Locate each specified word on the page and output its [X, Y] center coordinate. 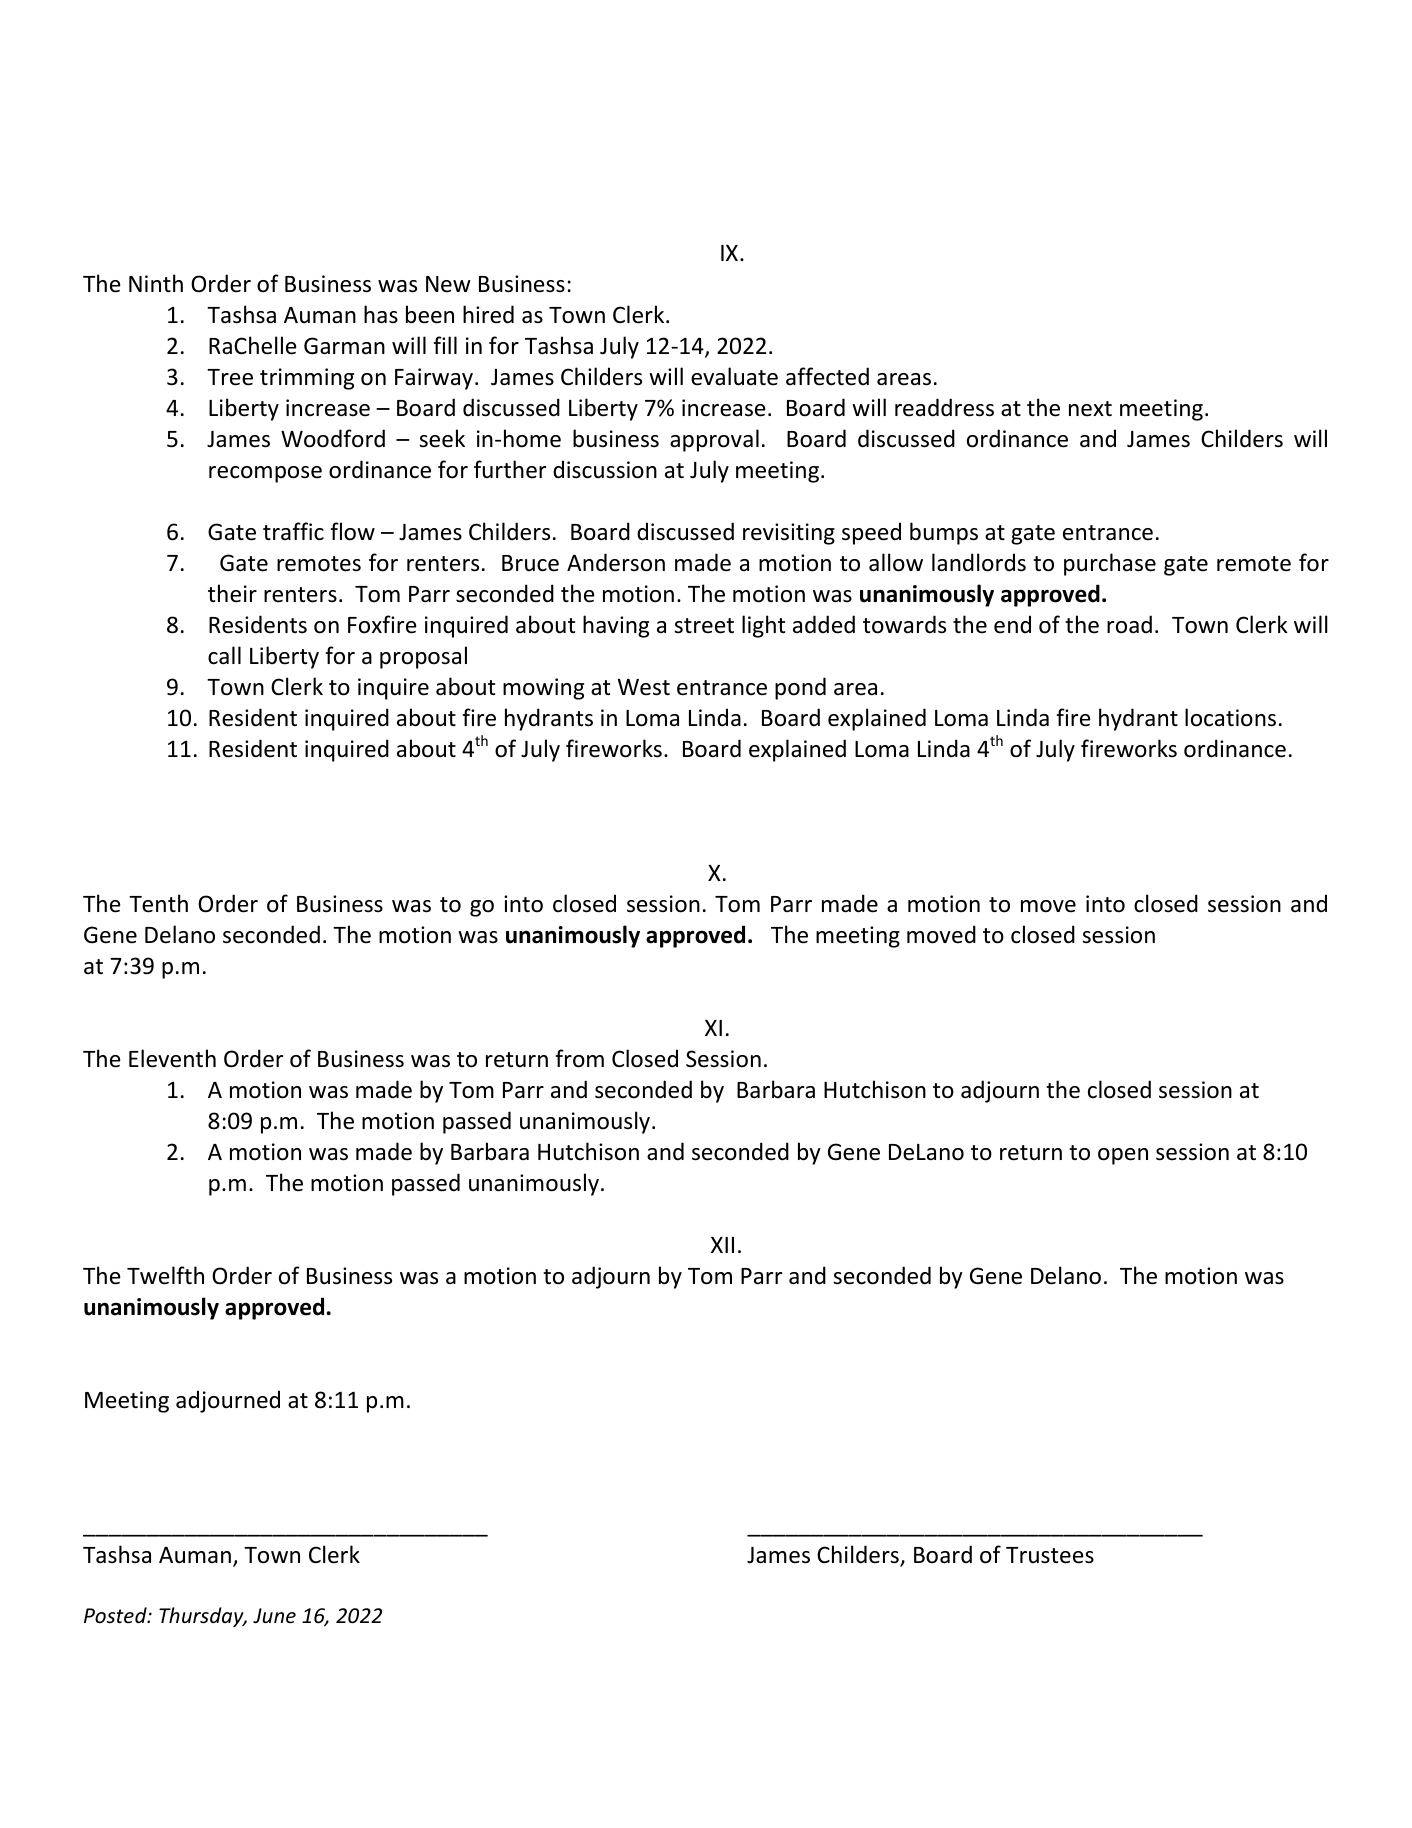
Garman [344, 346]
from [580, 1058]
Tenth [158, 903]
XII [722, 1245]
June [274, 1616]
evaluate [734, 376]
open [1123, 1156]
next [1090, 409]
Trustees [1050, 1555]
